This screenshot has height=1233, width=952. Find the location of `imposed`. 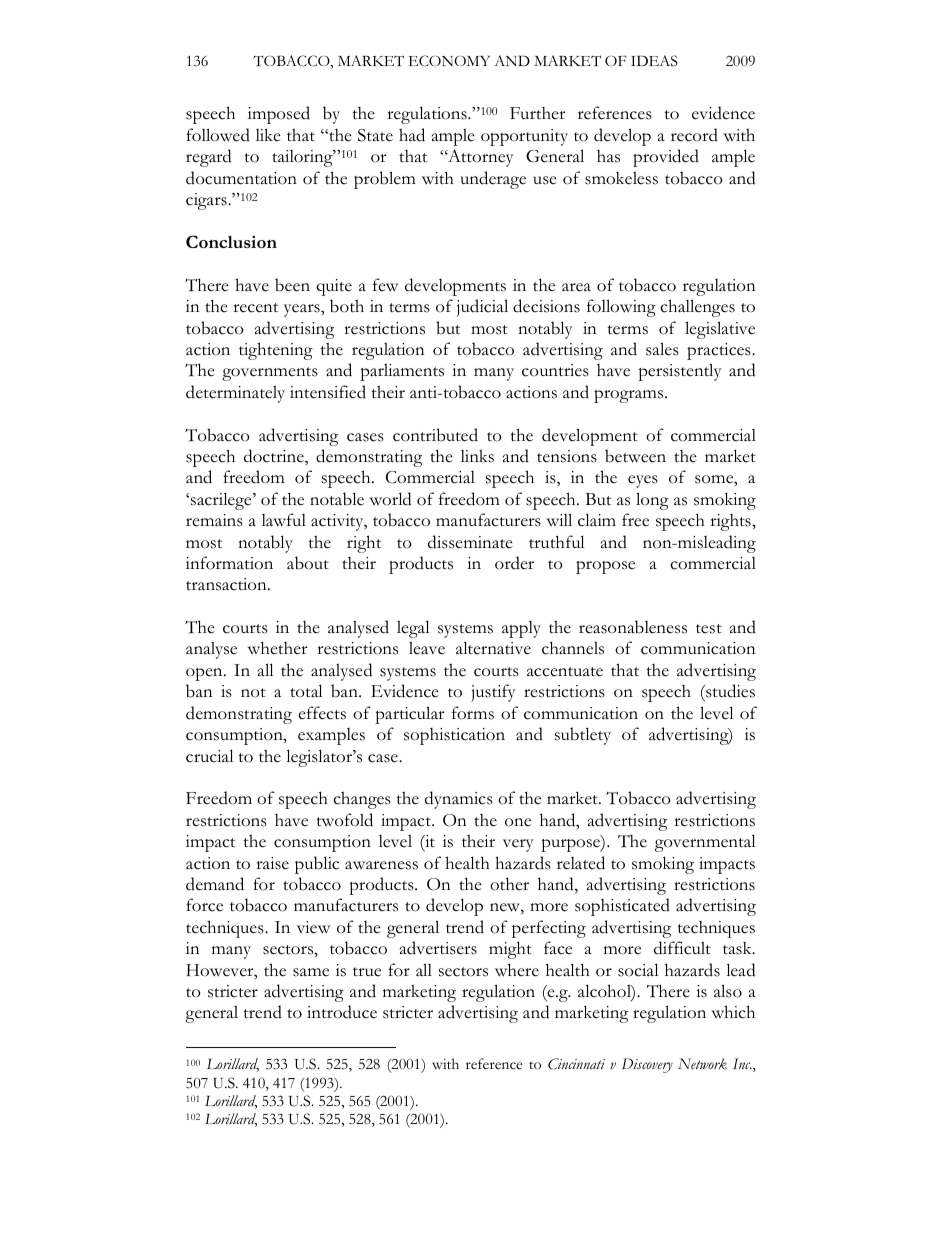

imposed is located at coordinates (279, 115).
